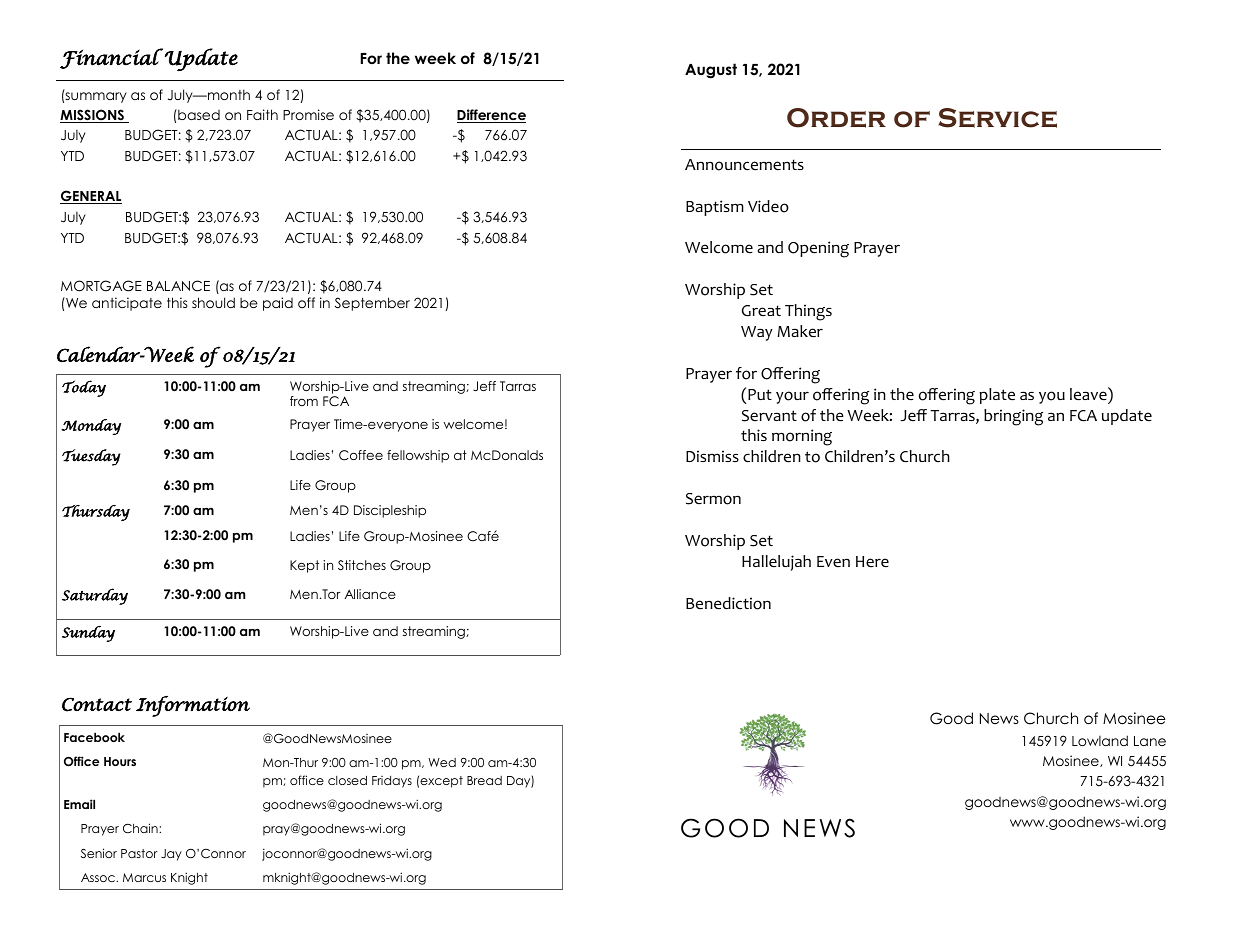 This image has height=952, width=1233. Describe the element at coordinates (171, 855) in the image. I see `Jay` at that location.
